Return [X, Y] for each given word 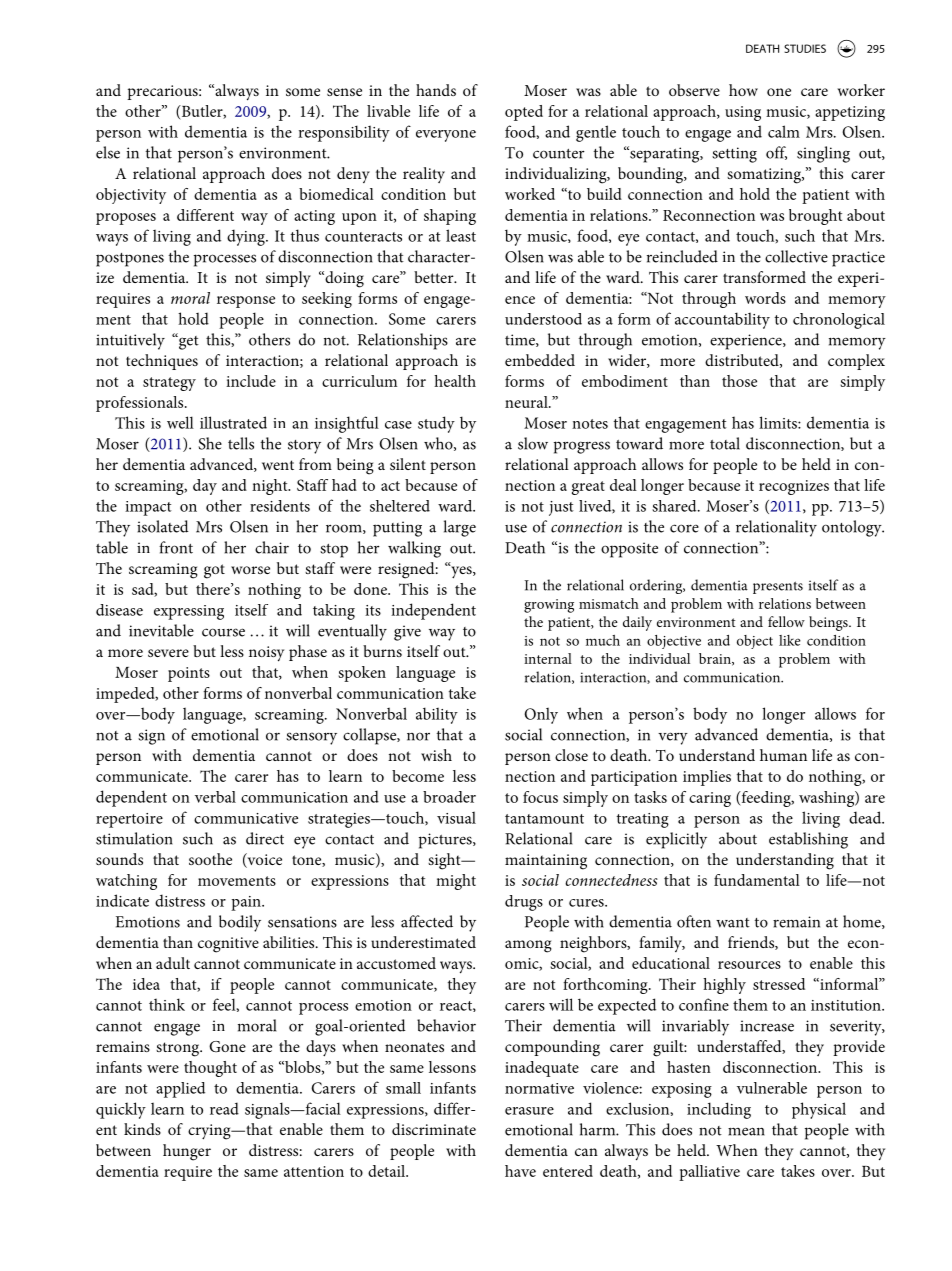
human [783, 755]
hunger [187, 1152]
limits [779, 422]
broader [449, 797]
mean [746, 1131]
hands [436, 90]
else [108, 152]
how [743, 90]
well [180, 422]
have [520, 1171]
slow [533, 443]
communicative [246, 818]
